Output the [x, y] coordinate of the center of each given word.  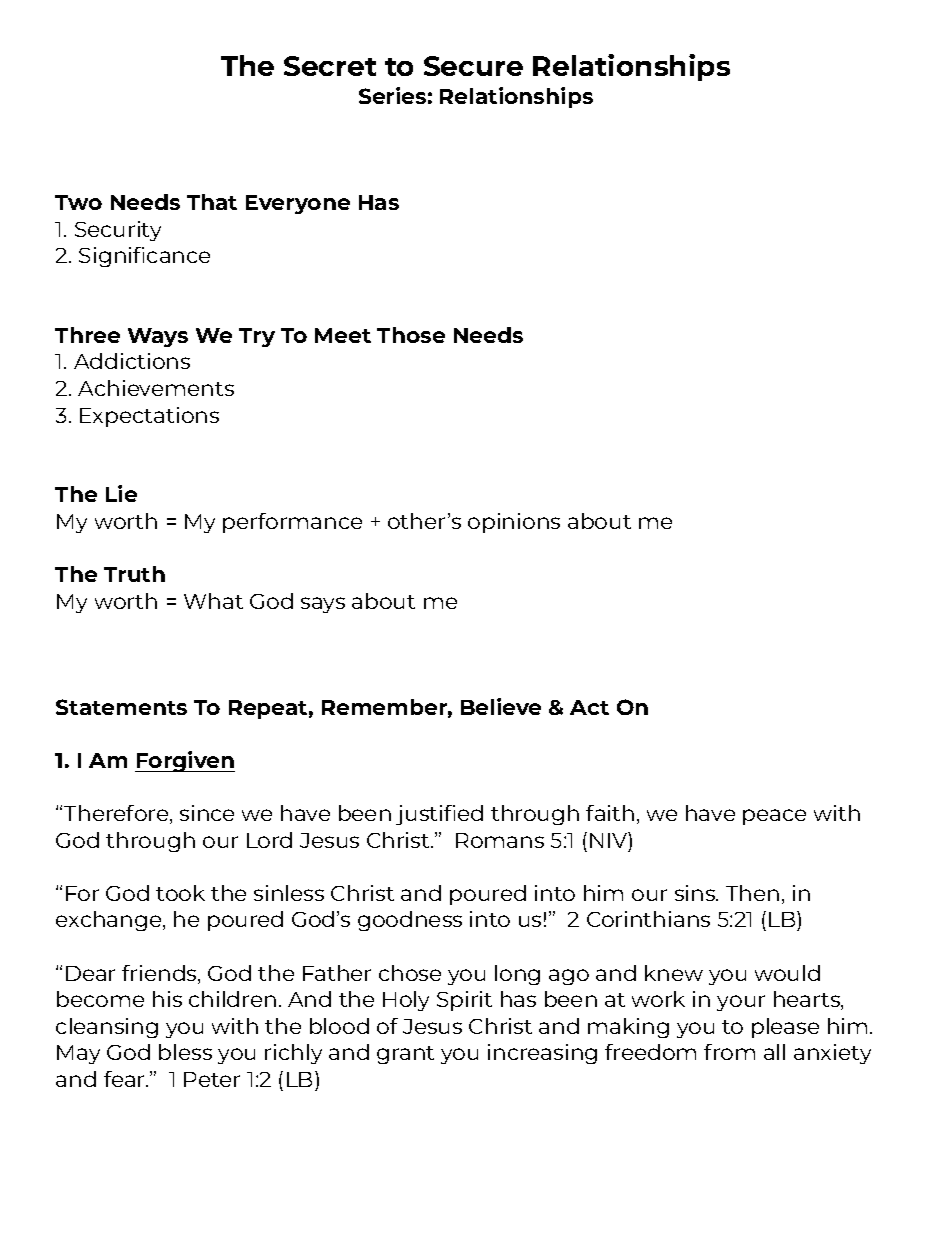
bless [185, 1052]
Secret [330, 66]
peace [774, 817]
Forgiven [185, 761]
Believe [501, 706]
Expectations [149, 417]
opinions [514, 523]
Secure [473, 66]
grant [405, 1055]
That [212, 202]
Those [411, 335]
